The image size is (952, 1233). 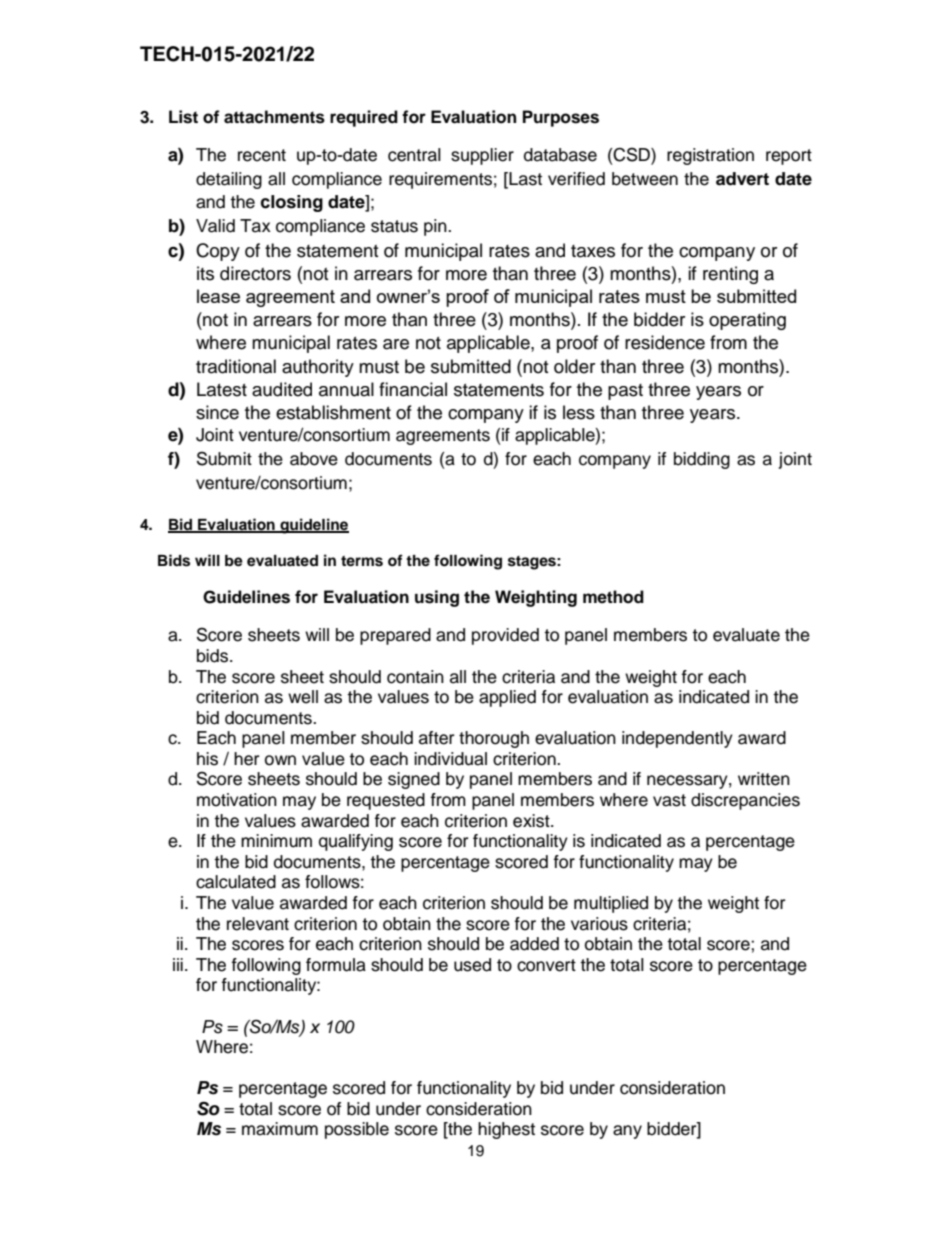 I want to click on discrepancies, so click(x=745, y=801).
